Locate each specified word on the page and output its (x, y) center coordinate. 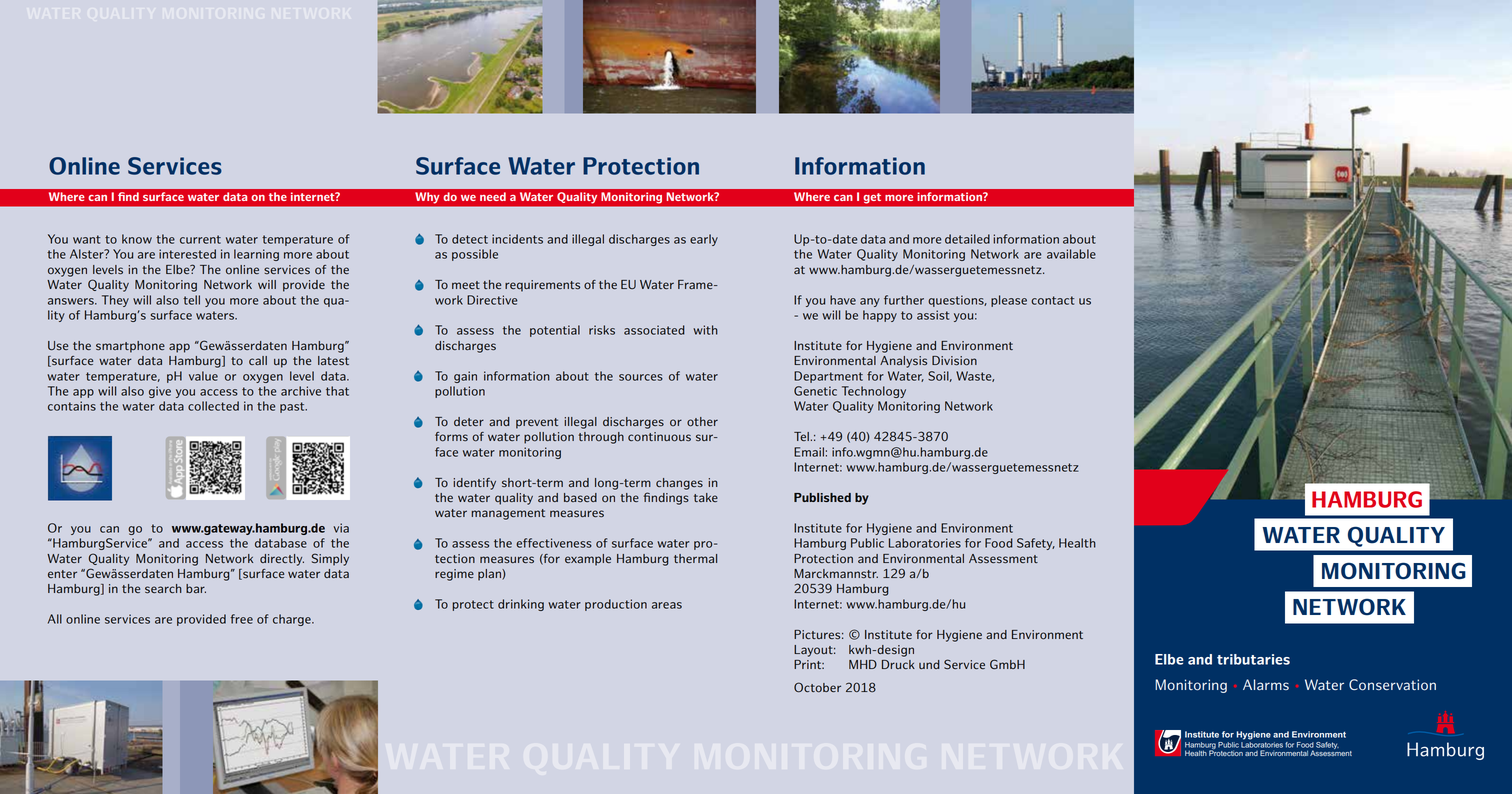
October (817, 687)
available (1071, 254)
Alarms (1266, 684)
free (241, 619)
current (200, 239)
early (704, 240)
